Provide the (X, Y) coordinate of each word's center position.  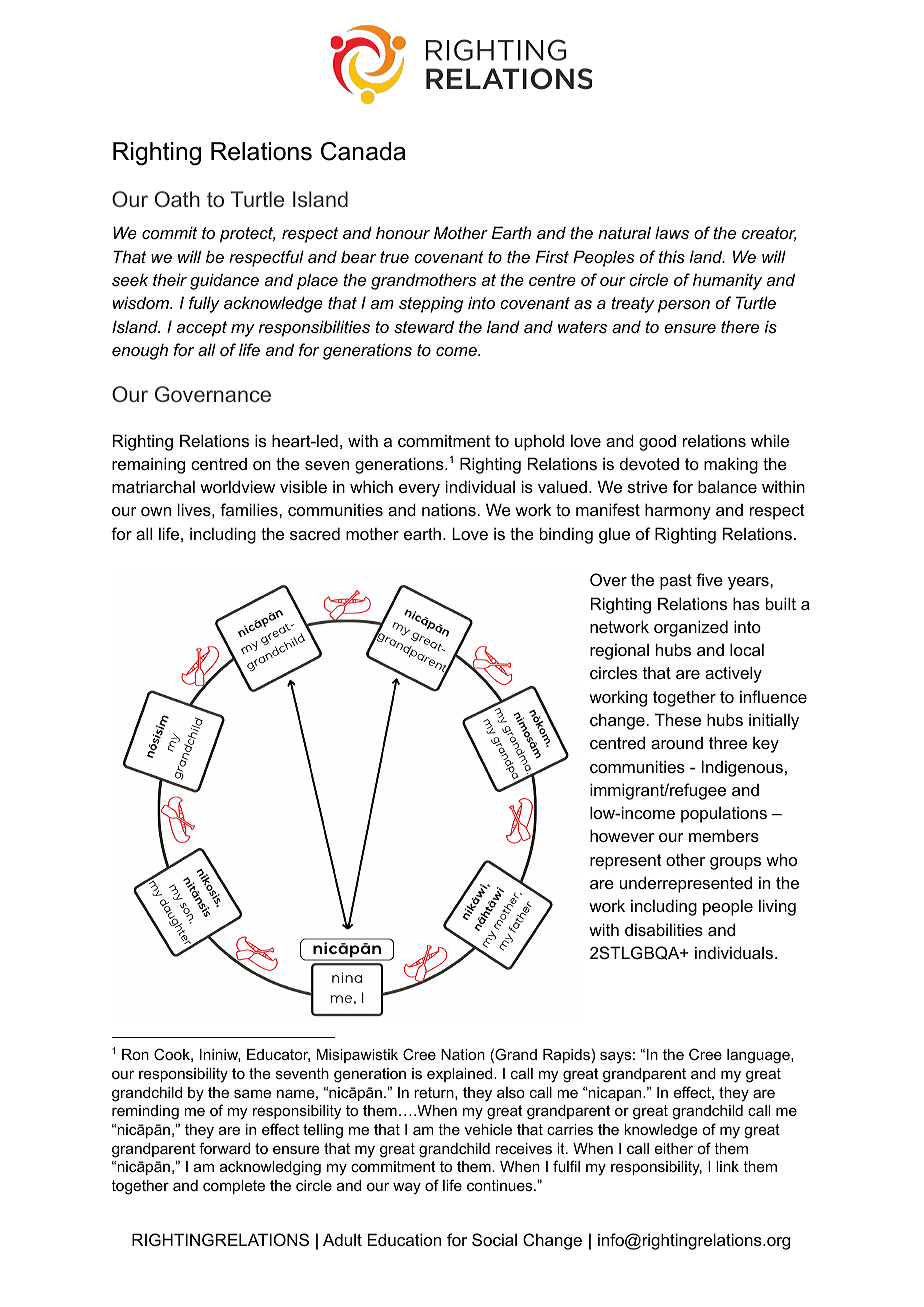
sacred (315, 533)
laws (672, 232)
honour (403, 232)
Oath (177, 199)
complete (234, 1187)
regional (619, 651)
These (678, 719)
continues (501, 1185)
